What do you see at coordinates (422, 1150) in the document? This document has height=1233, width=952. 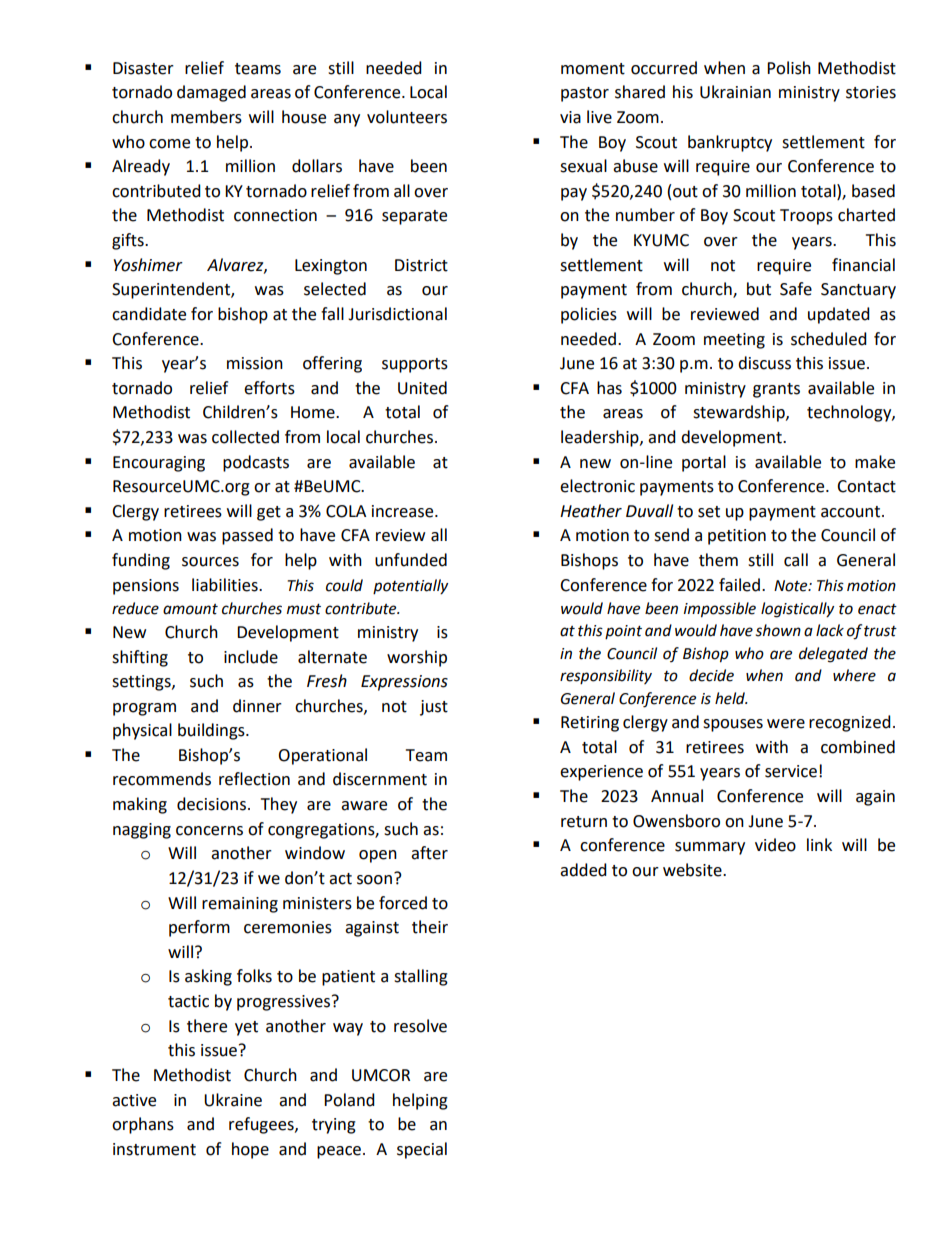 I see `special` at bounding box center [422, 1150].
